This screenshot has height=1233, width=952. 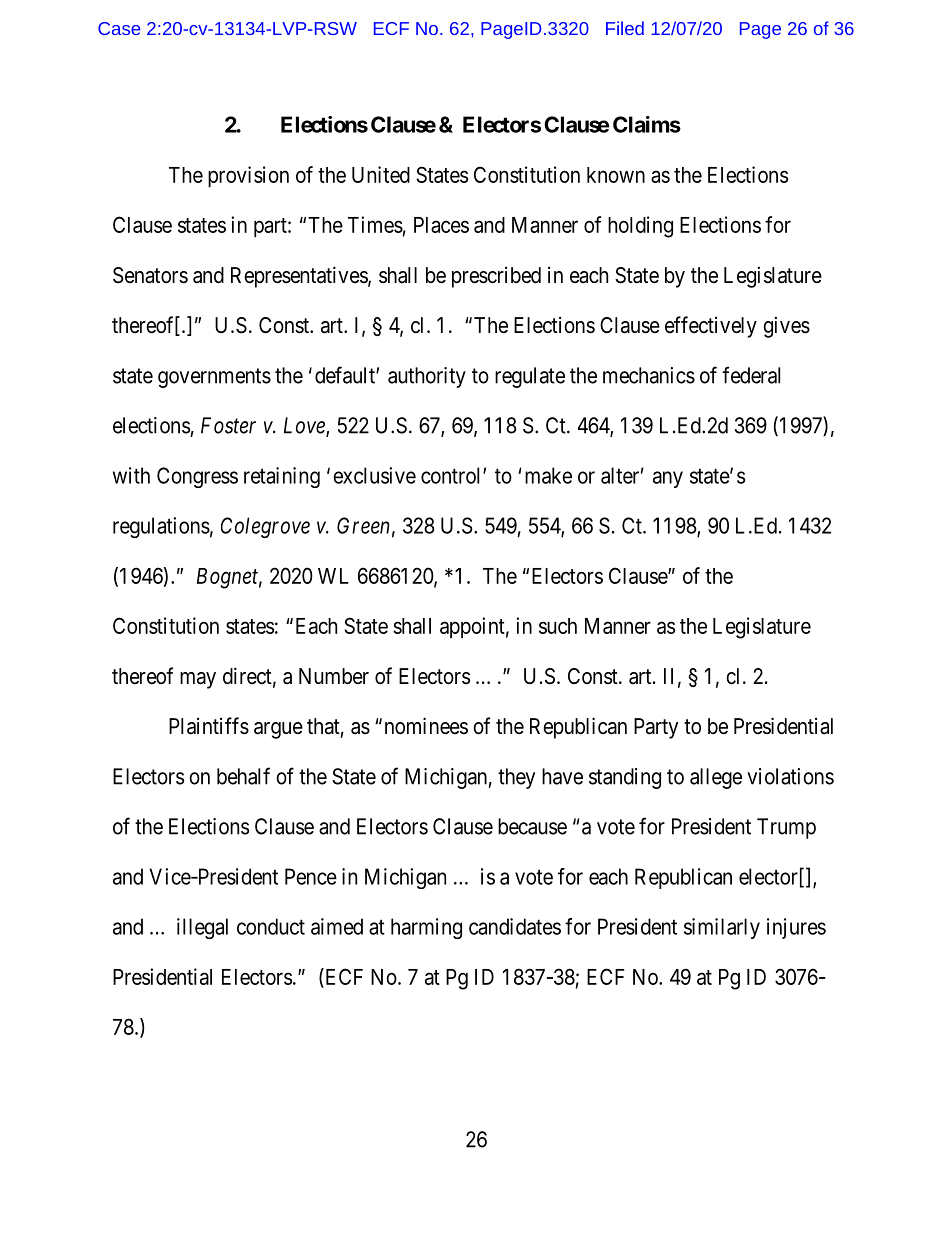 What do you see at coordinates (625, 28) in the screenshot?
I see `Filed` at bounding box center [625, 28].
